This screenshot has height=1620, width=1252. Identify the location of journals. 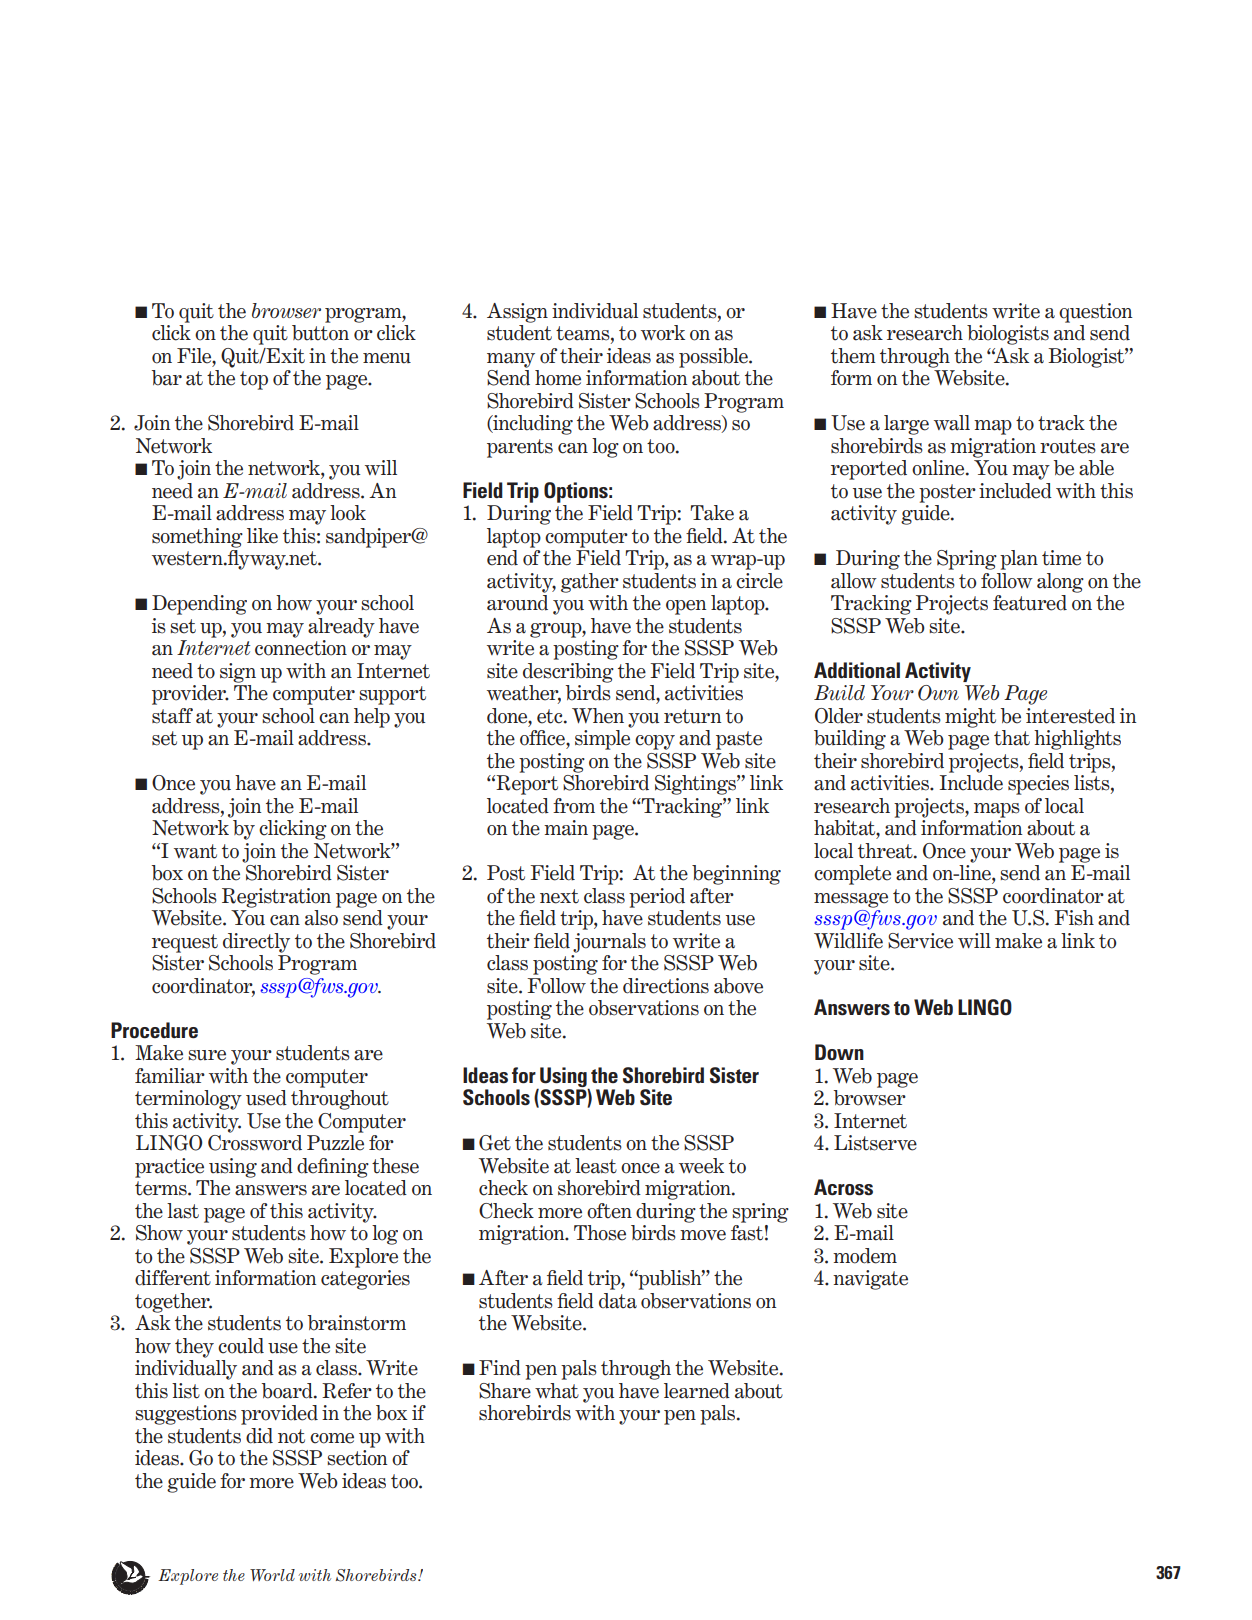
(609, 943).
